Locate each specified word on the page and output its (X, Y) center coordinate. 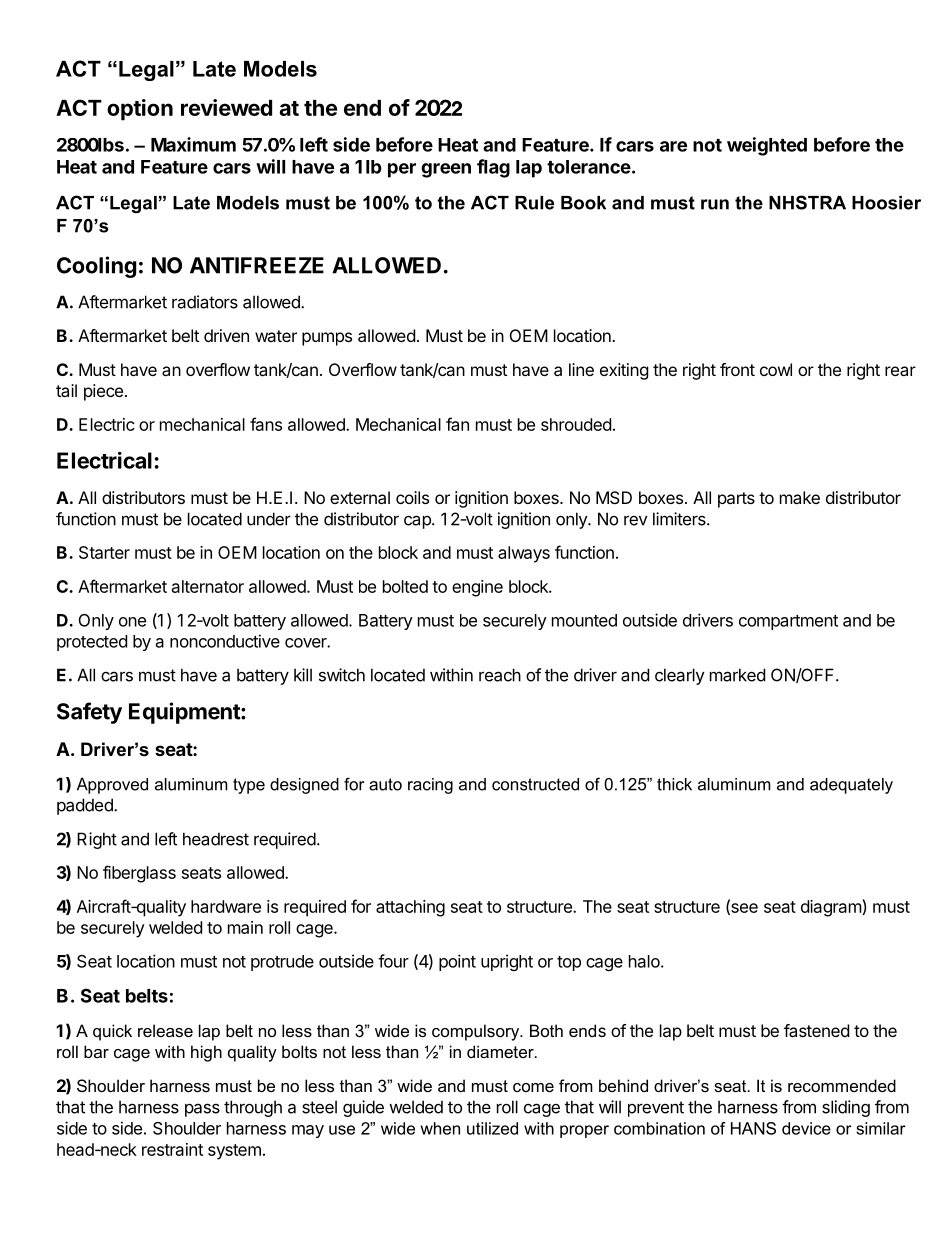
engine (477, 588)
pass (202, 1110)
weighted (767, 146)
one (132, 622)
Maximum (193, 144)
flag (493, 168)
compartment (788, 622)
